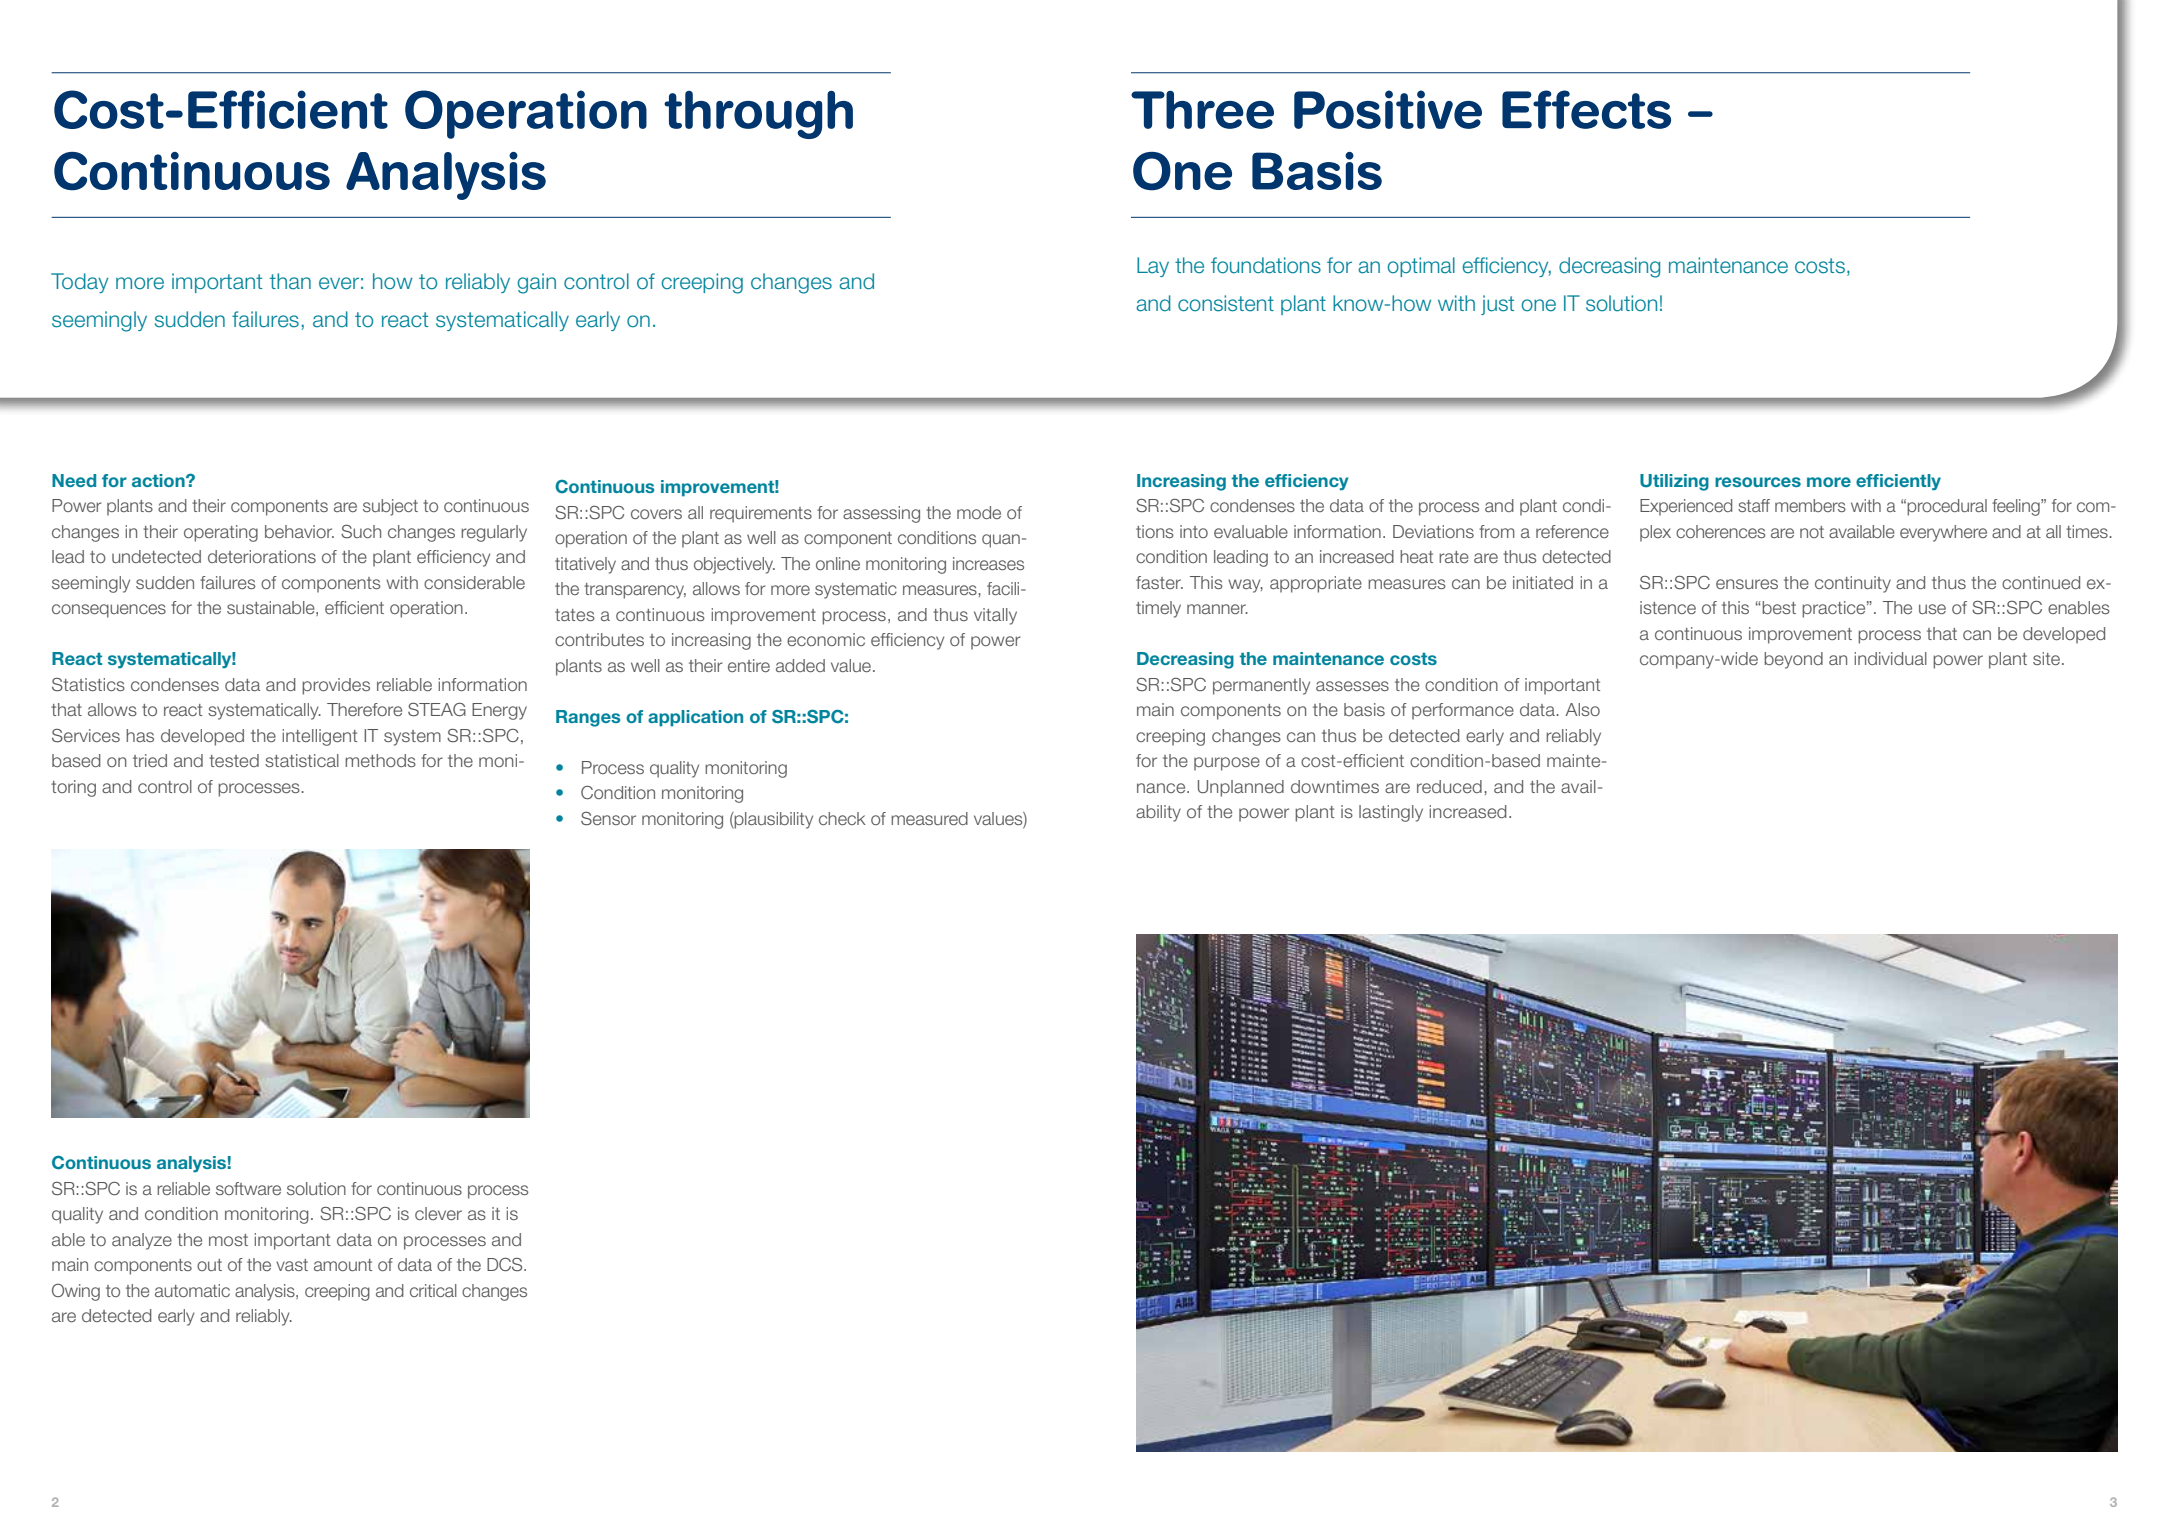 Image resolution: width=2169 pixels, height=1534 pixels. I want to click on DCS, so click(506, 1264).
